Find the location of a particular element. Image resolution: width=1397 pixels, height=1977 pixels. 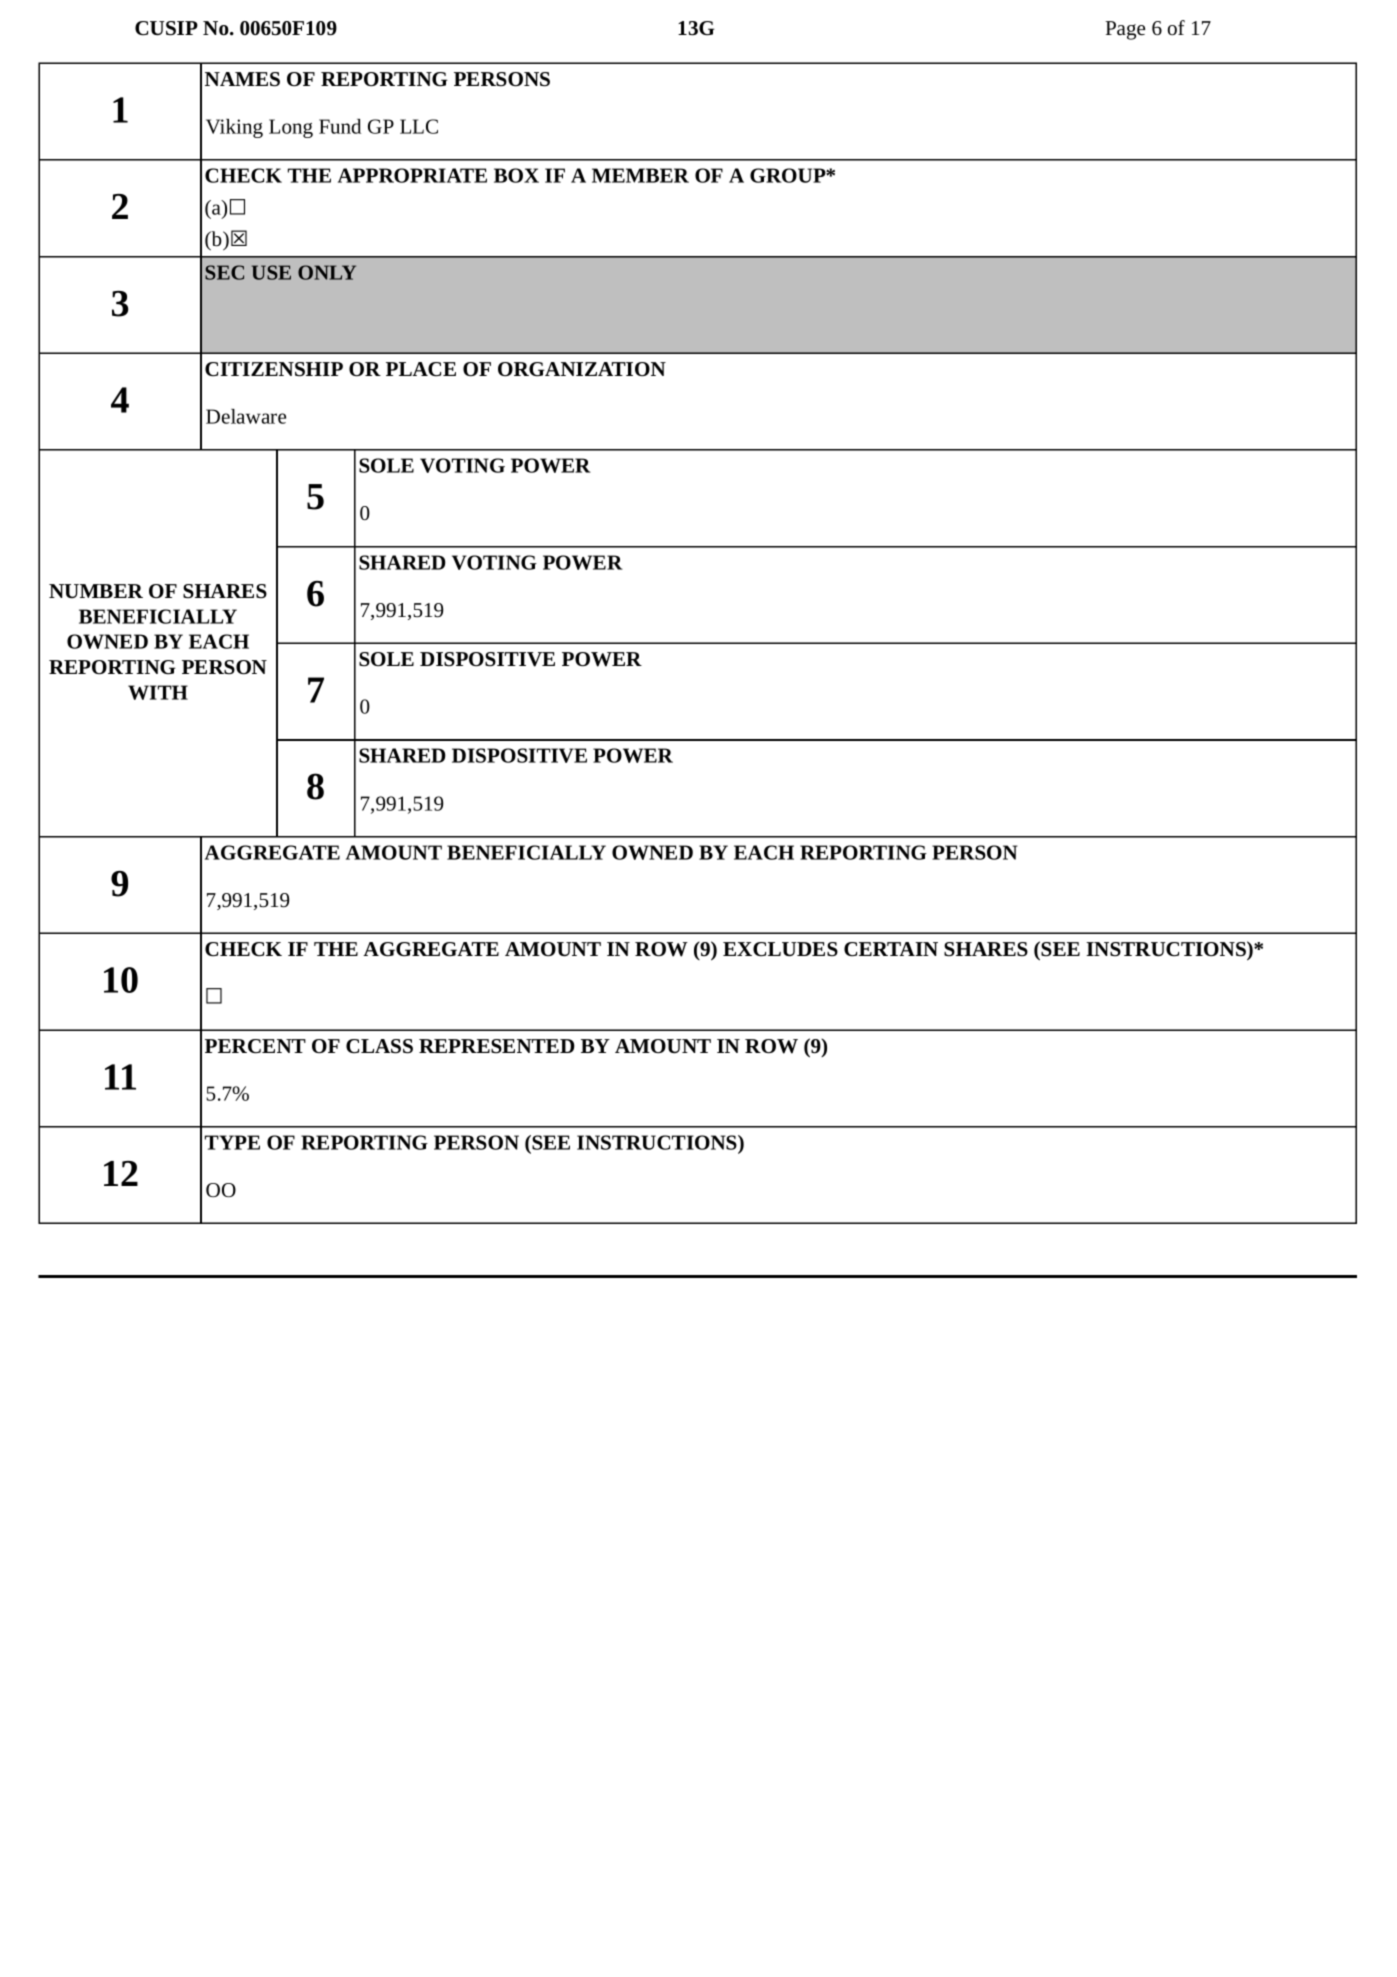

NAMES is located at coordinates (242, 79).
